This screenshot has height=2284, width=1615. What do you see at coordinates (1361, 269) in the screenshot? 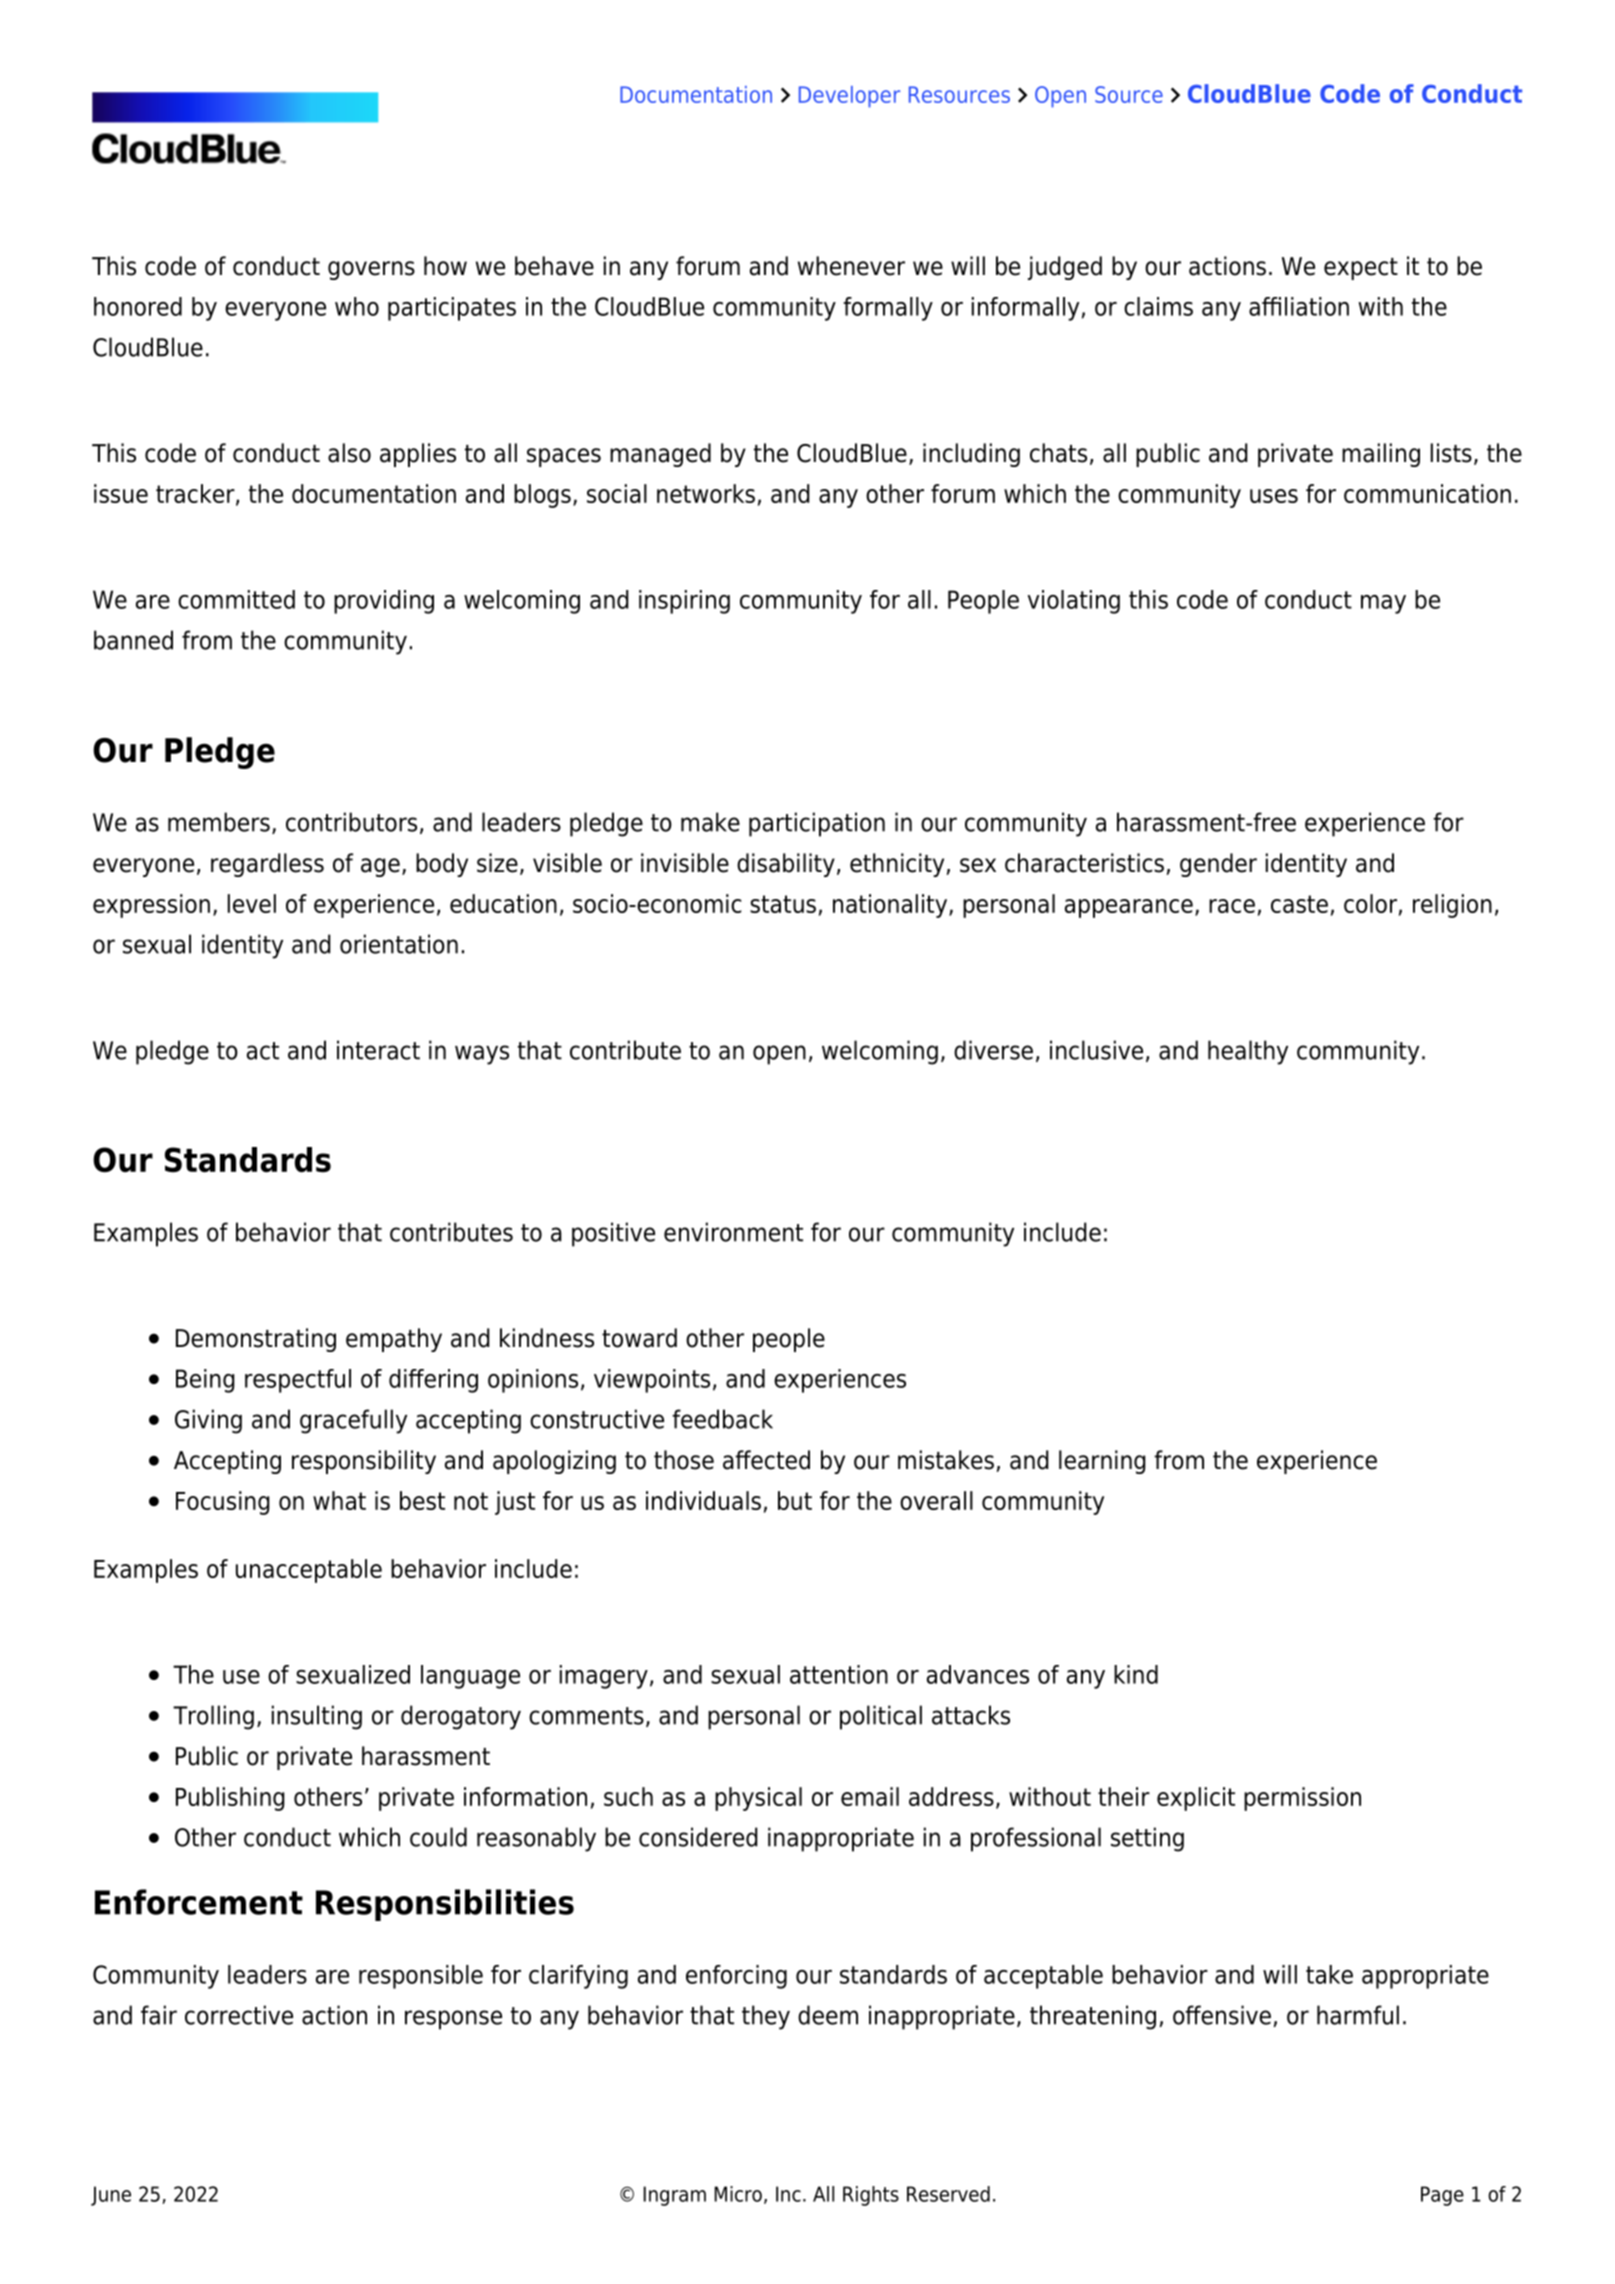
I see `expect` at bounding box center [1361, 269].
